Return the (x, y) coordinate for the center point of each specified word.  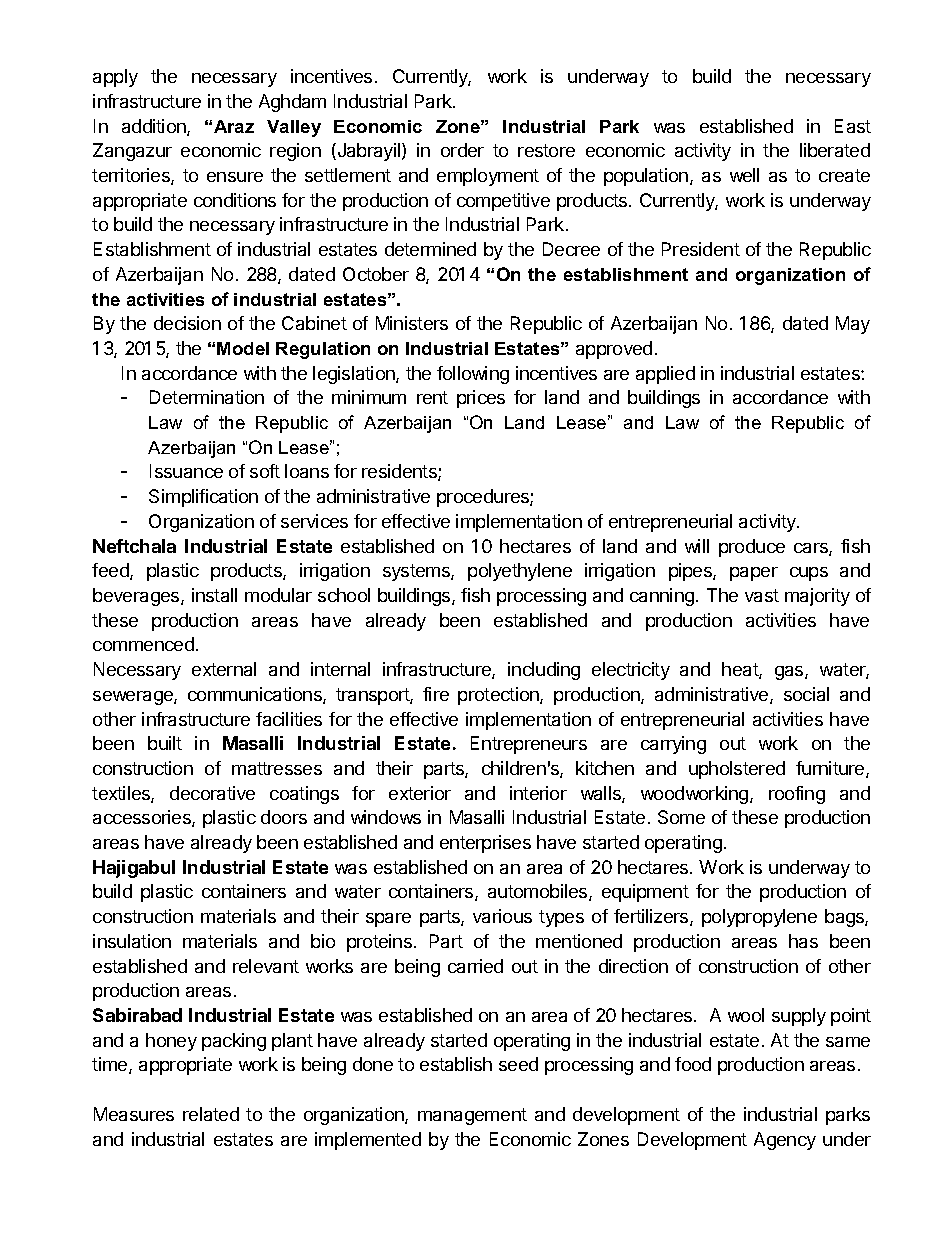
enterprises (485, 844)
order (462, 150)
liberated (835, 150)
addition (155, 127)
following (473, 375)
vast (762, 595)
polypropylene (759, 918)
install (214, 595)
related (211, 1114)
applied (665, 375)
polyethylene (520, 572)
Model (243, 348)
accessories (143, 818)
